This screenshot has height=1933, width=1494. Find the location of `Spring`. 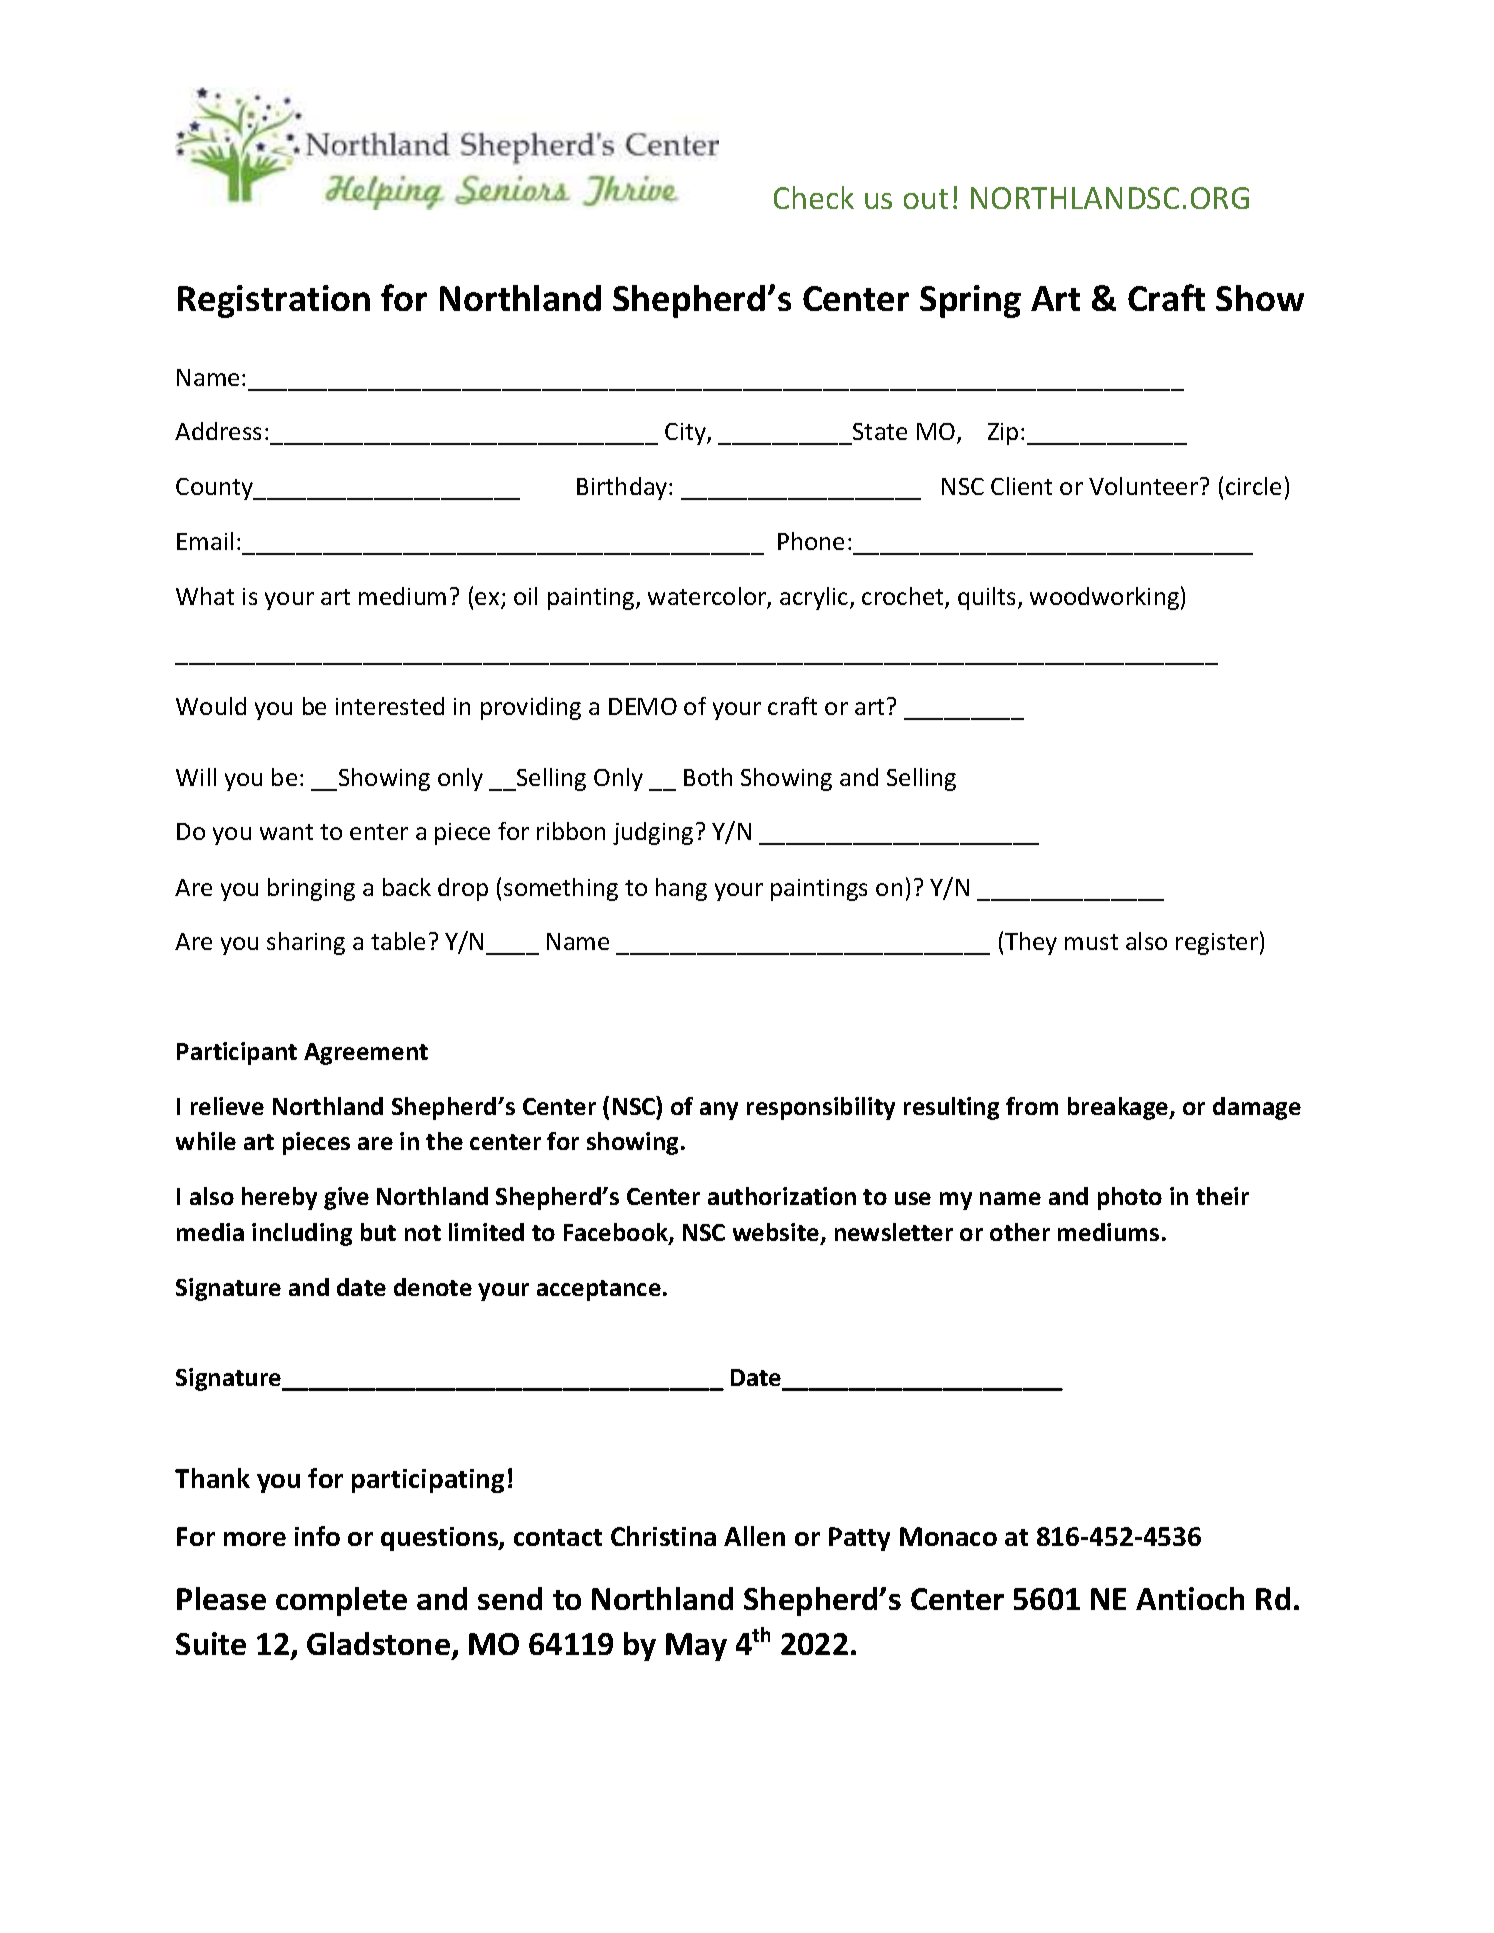

Spring is located at coordinates (970, 301).
